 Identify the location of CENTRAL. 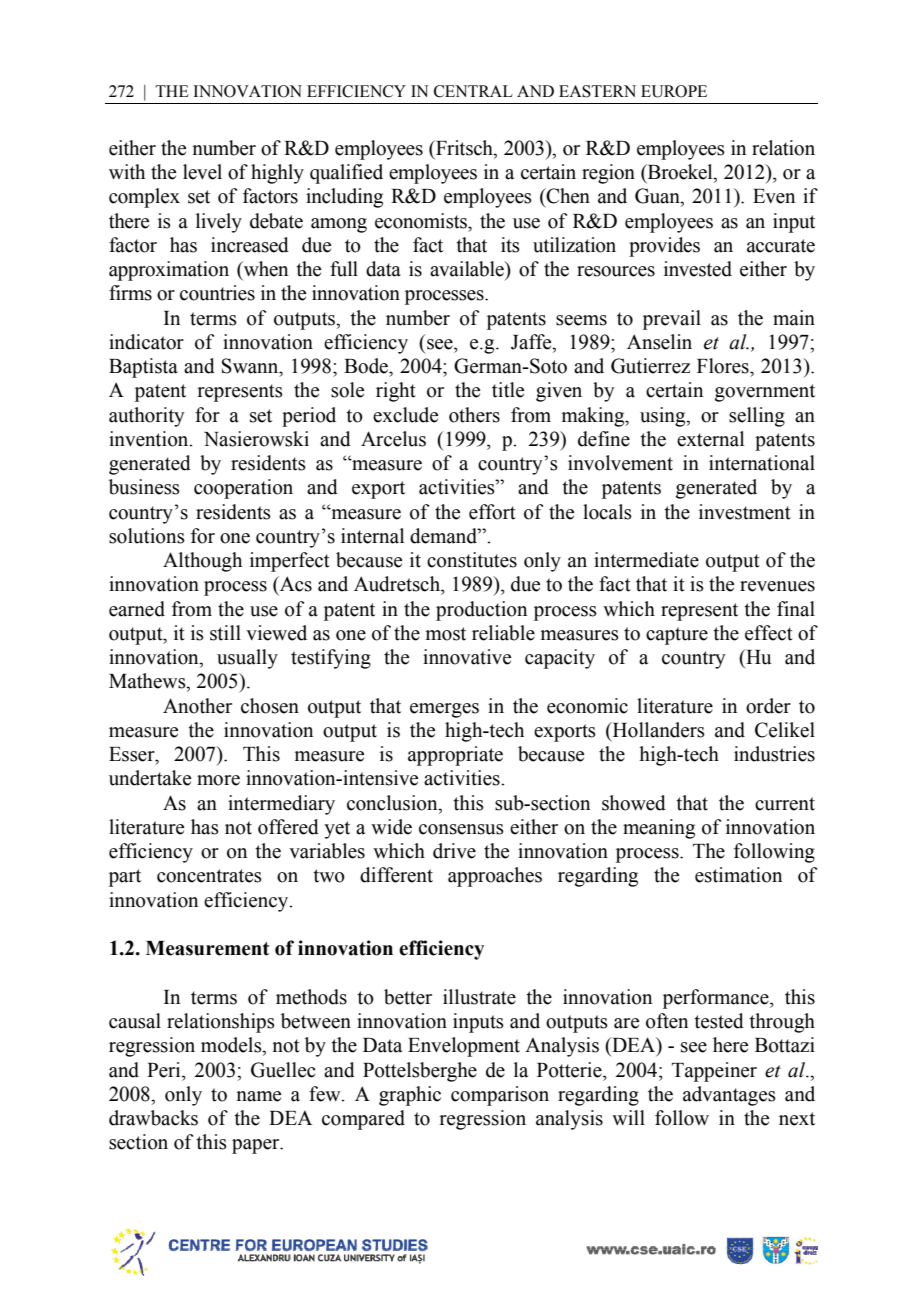
(473, 91).
